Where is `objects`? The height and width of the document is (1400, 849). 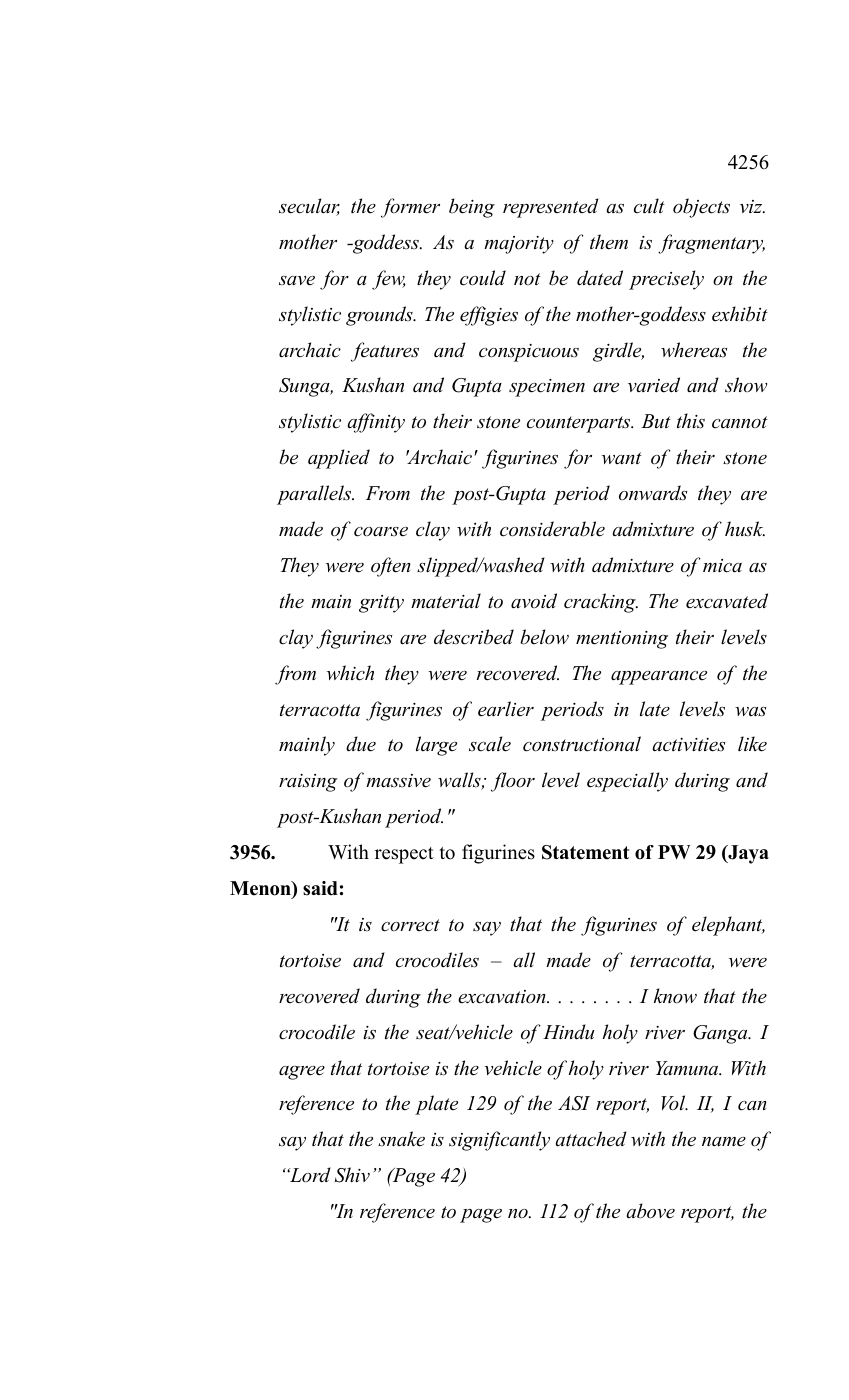
objects is located at coordinates (701, 208).
